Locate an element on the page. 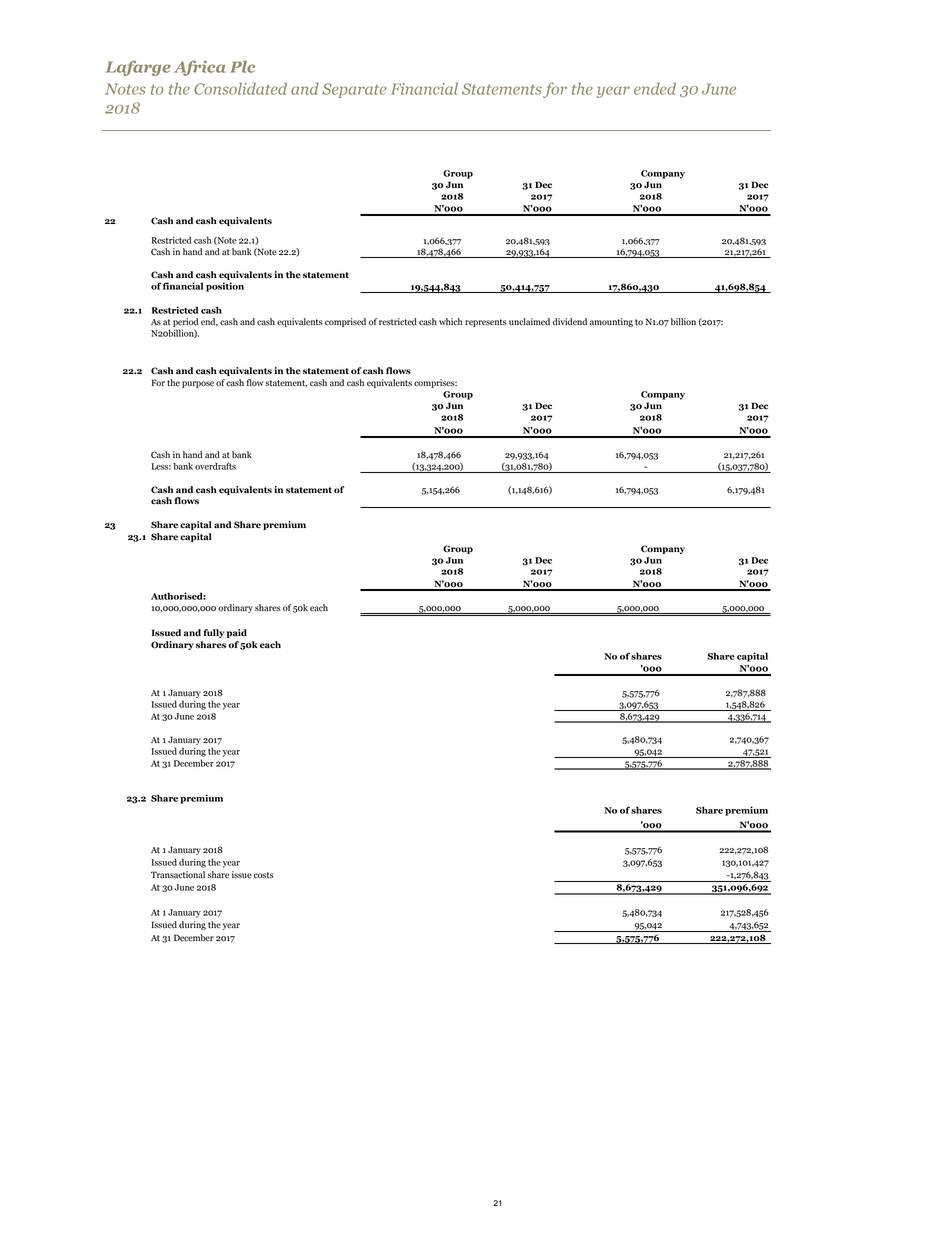 This page has height=1233, width=952. overdrafts is located at coordinates (215, 466).
